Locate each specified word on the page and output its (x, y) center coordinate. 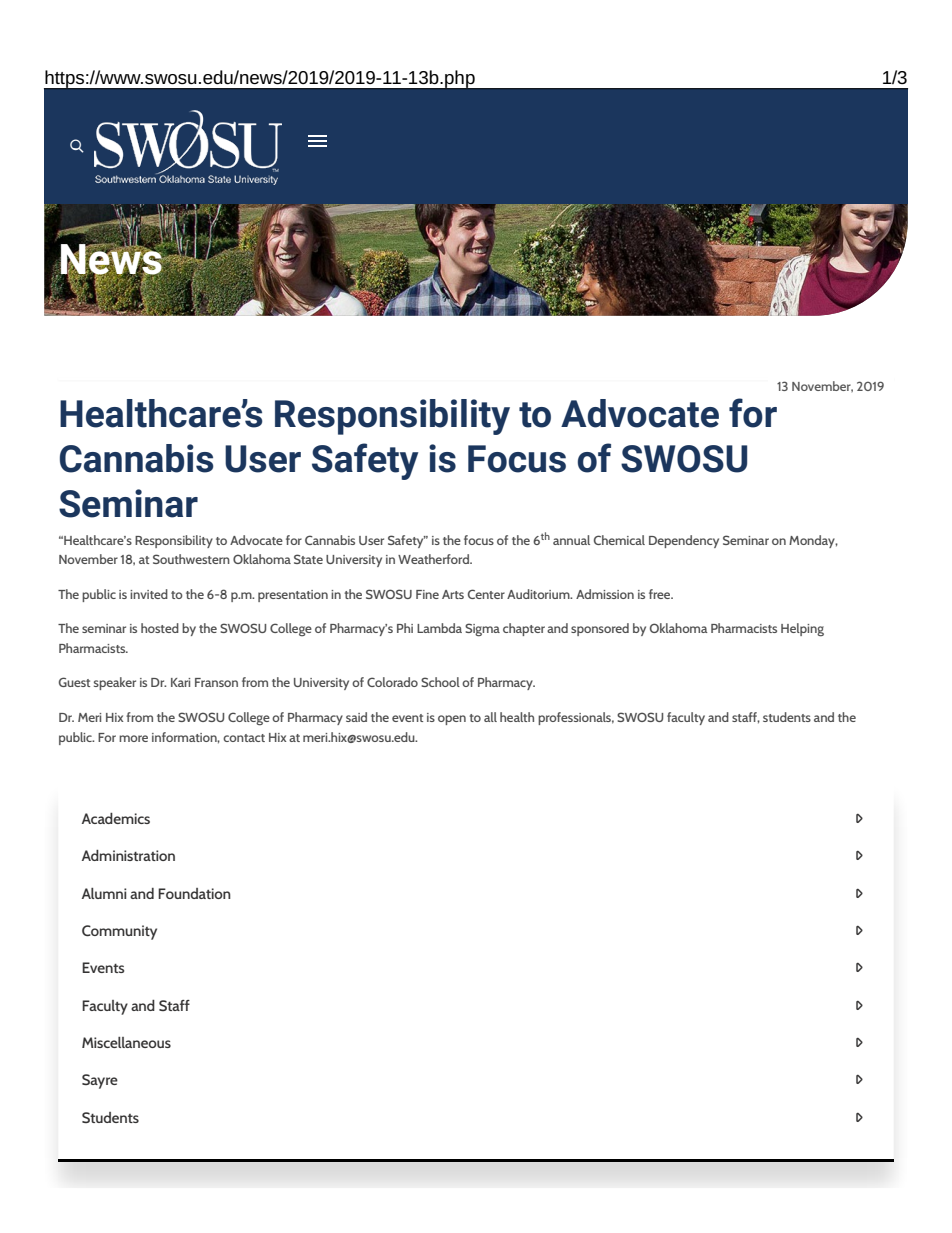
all (490, 717)
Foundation (194, 893)
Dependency (684, 541)
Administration (128, 855)
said (356, 717)
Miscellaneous (126, 1042)
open (452, 720)
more (133, 738)
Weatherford (434, 559)
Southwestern (191, 559)
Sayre (100, 1081)
